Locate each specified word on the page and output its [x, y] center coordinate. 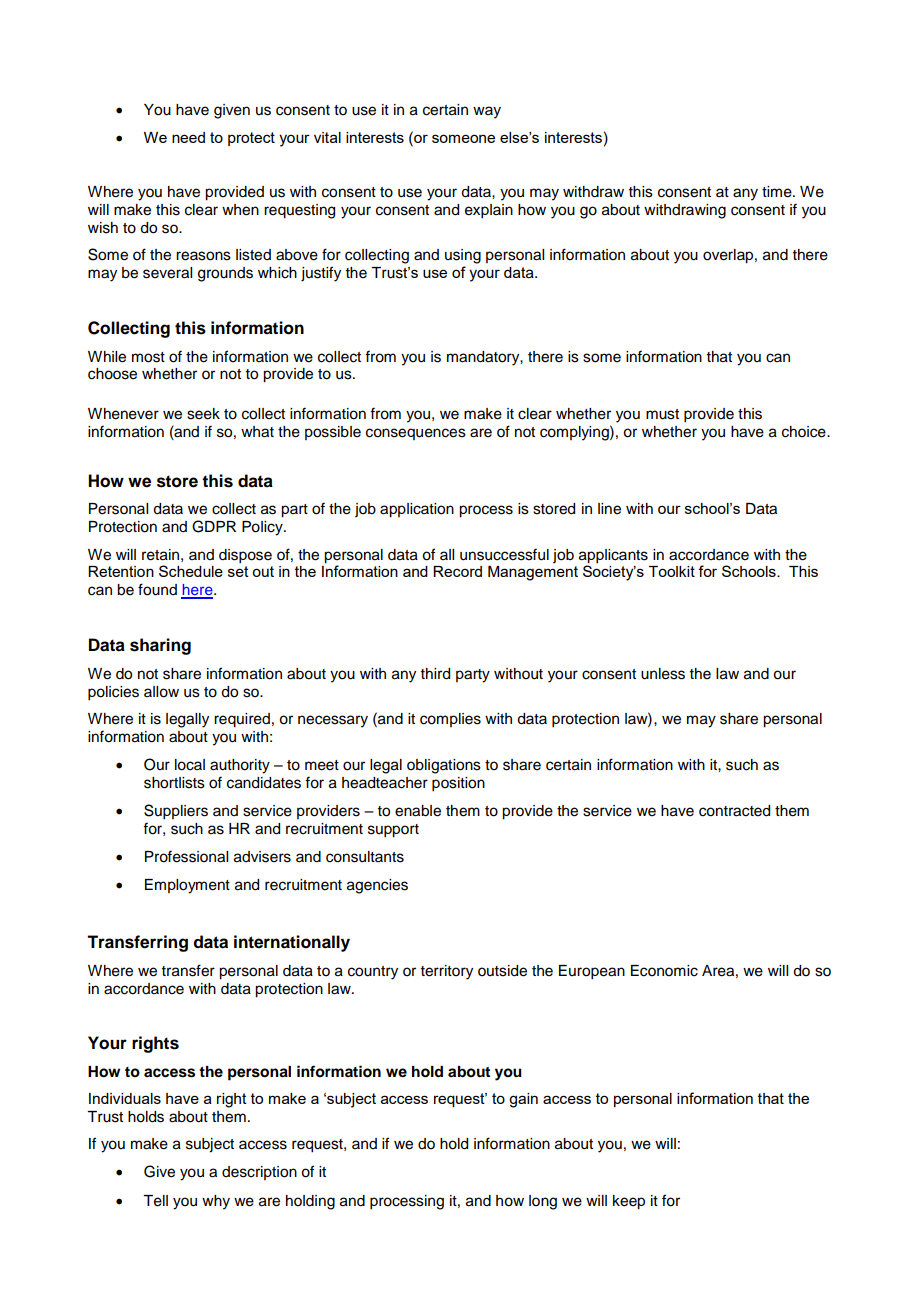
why [216, 1202]
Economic [664, 971]
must [662, 414]
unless [663, 674]
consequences [416, 434]
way [487, 112]
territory [447, 972]
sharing [160, 646]
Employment [187, 886]
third [435, 674]
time [778, 192]
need [188, 137]
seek [203, 414]
